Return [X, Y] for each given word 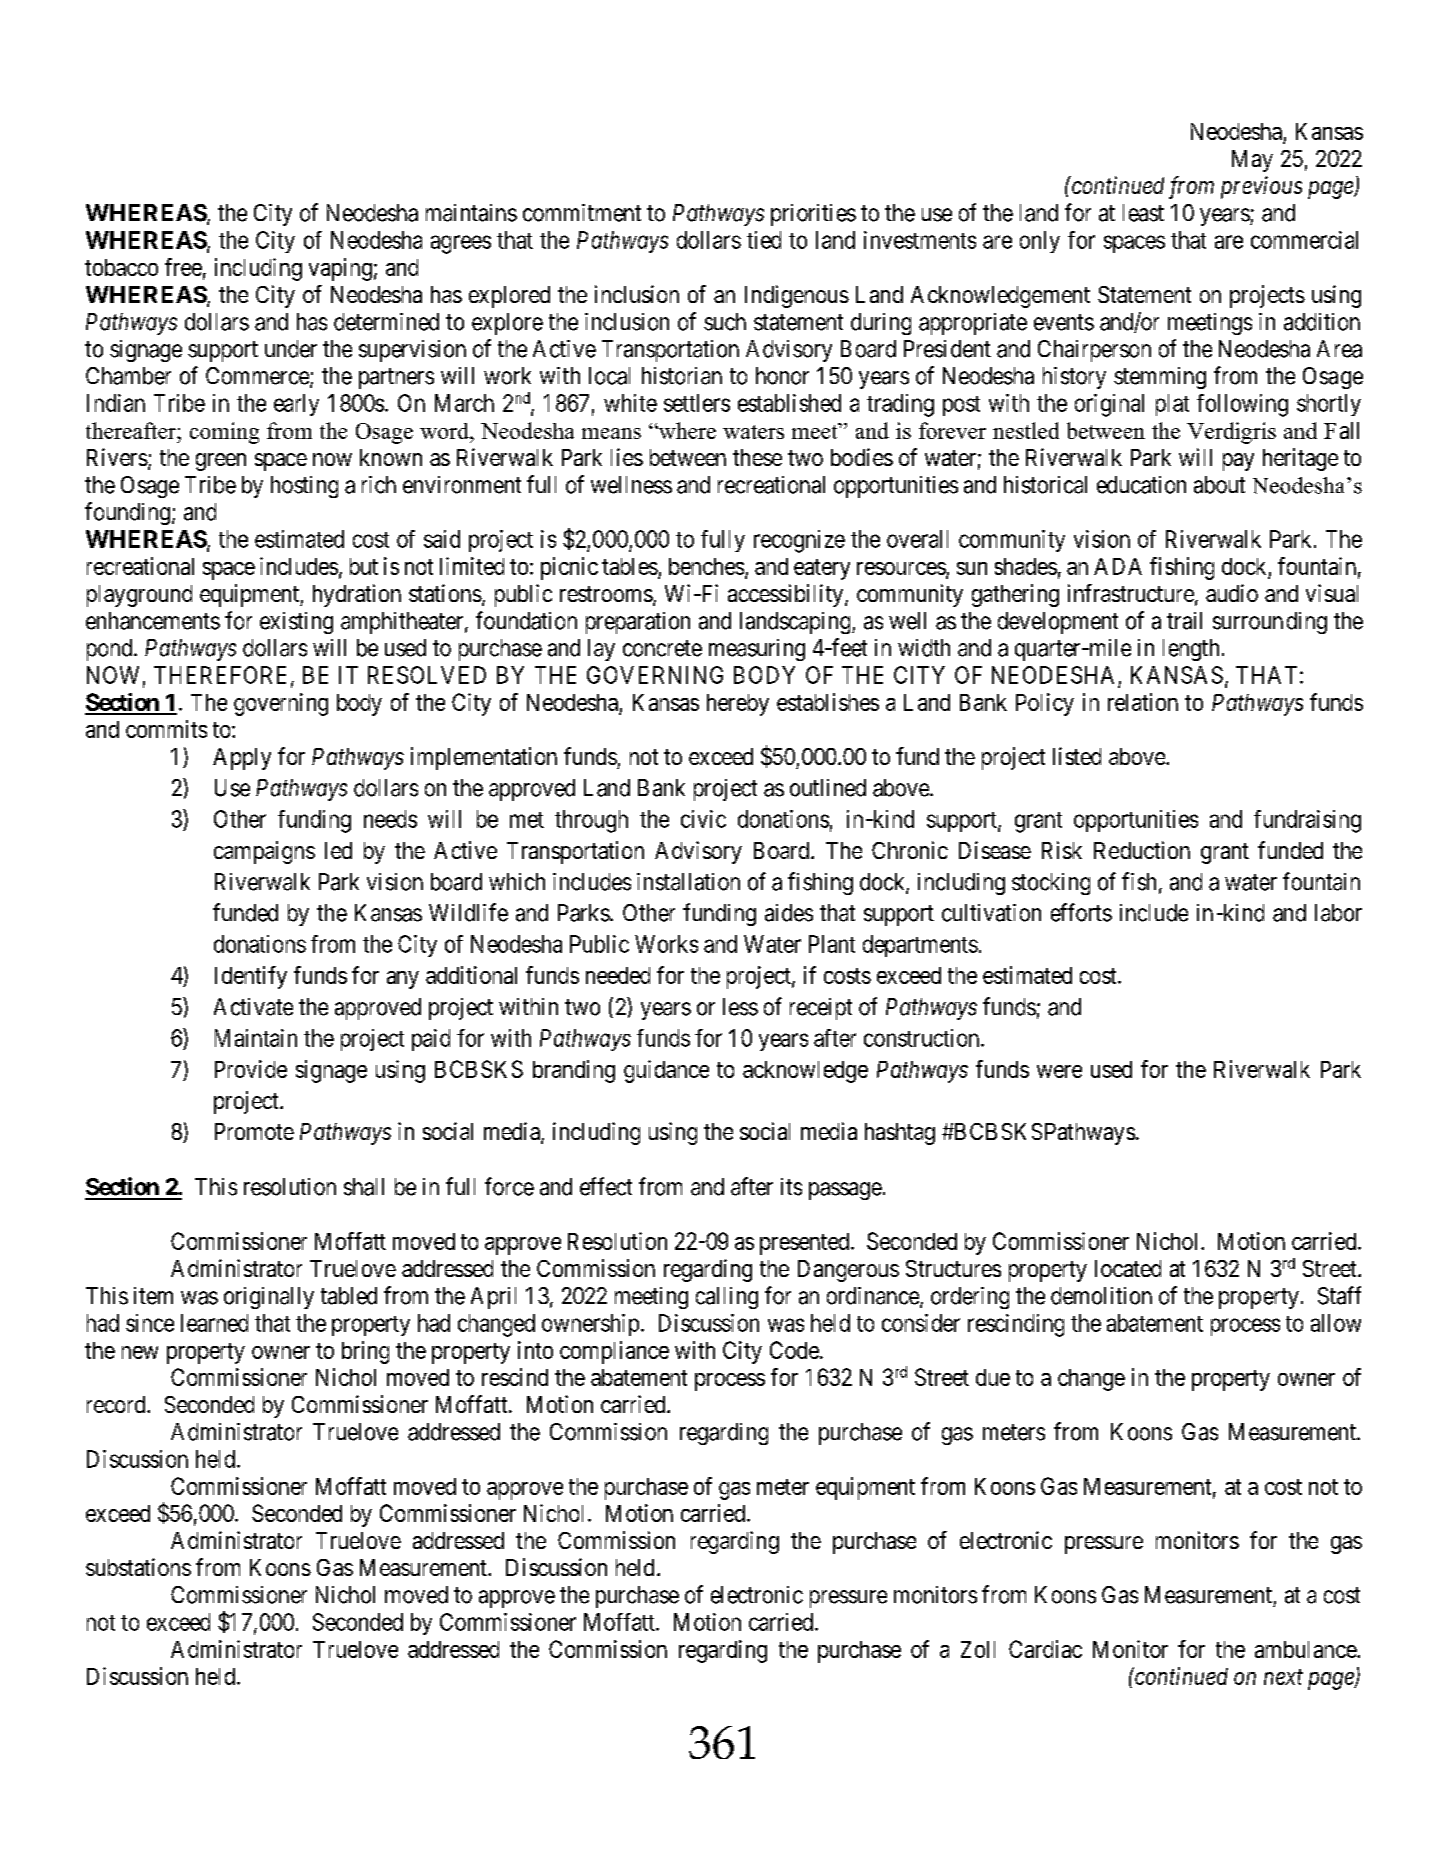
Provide [251, 1069]
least [1143, 213]
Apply [242, 759]
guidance [666, 1071]
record [117, 1404]
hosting [304, 487]
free [183, 267]
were [1059, 1071]
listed [1077, 756]
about [1219, 485]
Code [794, 1350]
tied [764, 240]
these [757, 457]
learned [214, 1323]
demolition [1101, 1296]
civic [703, 819]
